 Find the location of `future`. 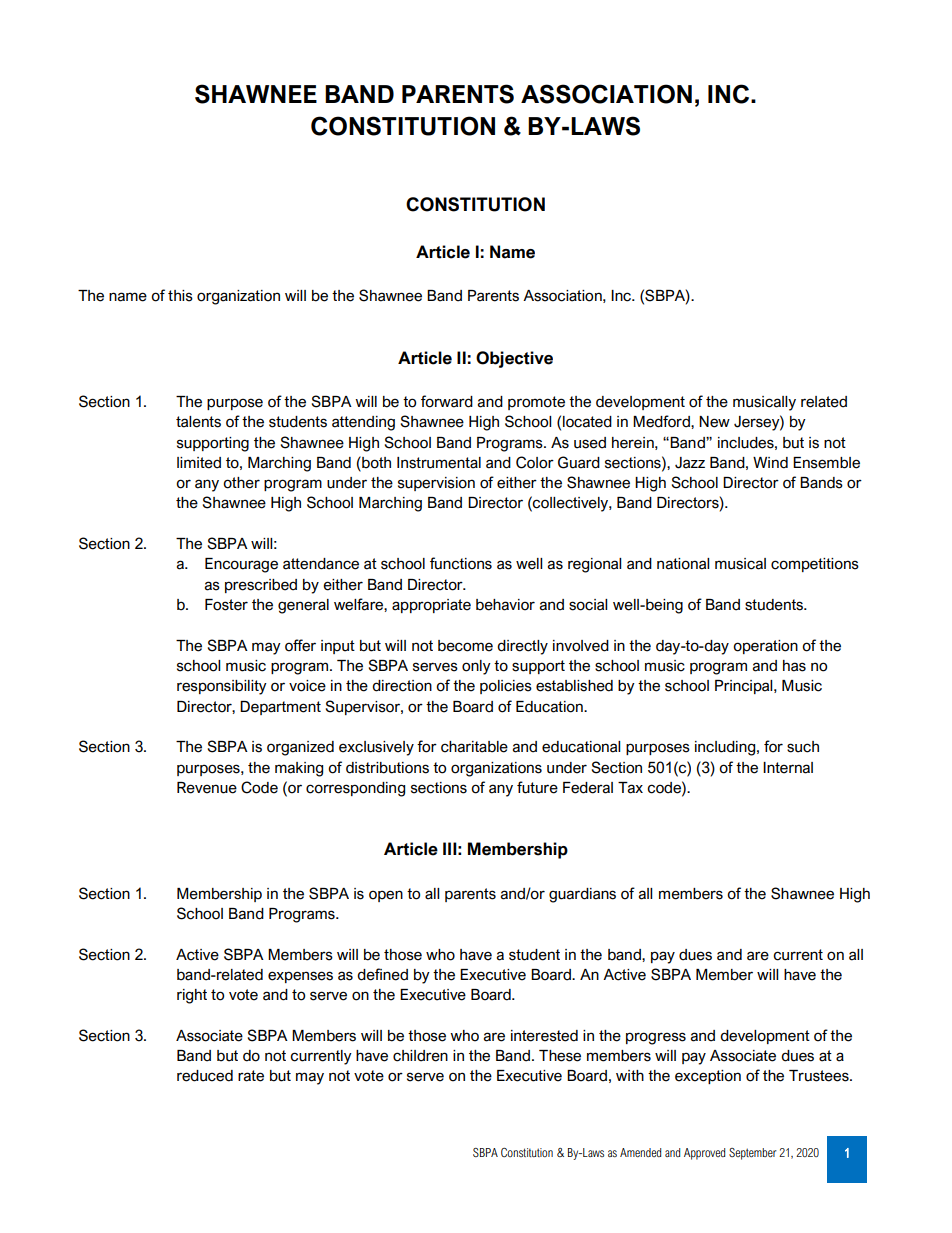

future is located at coordinates (537, 787).
